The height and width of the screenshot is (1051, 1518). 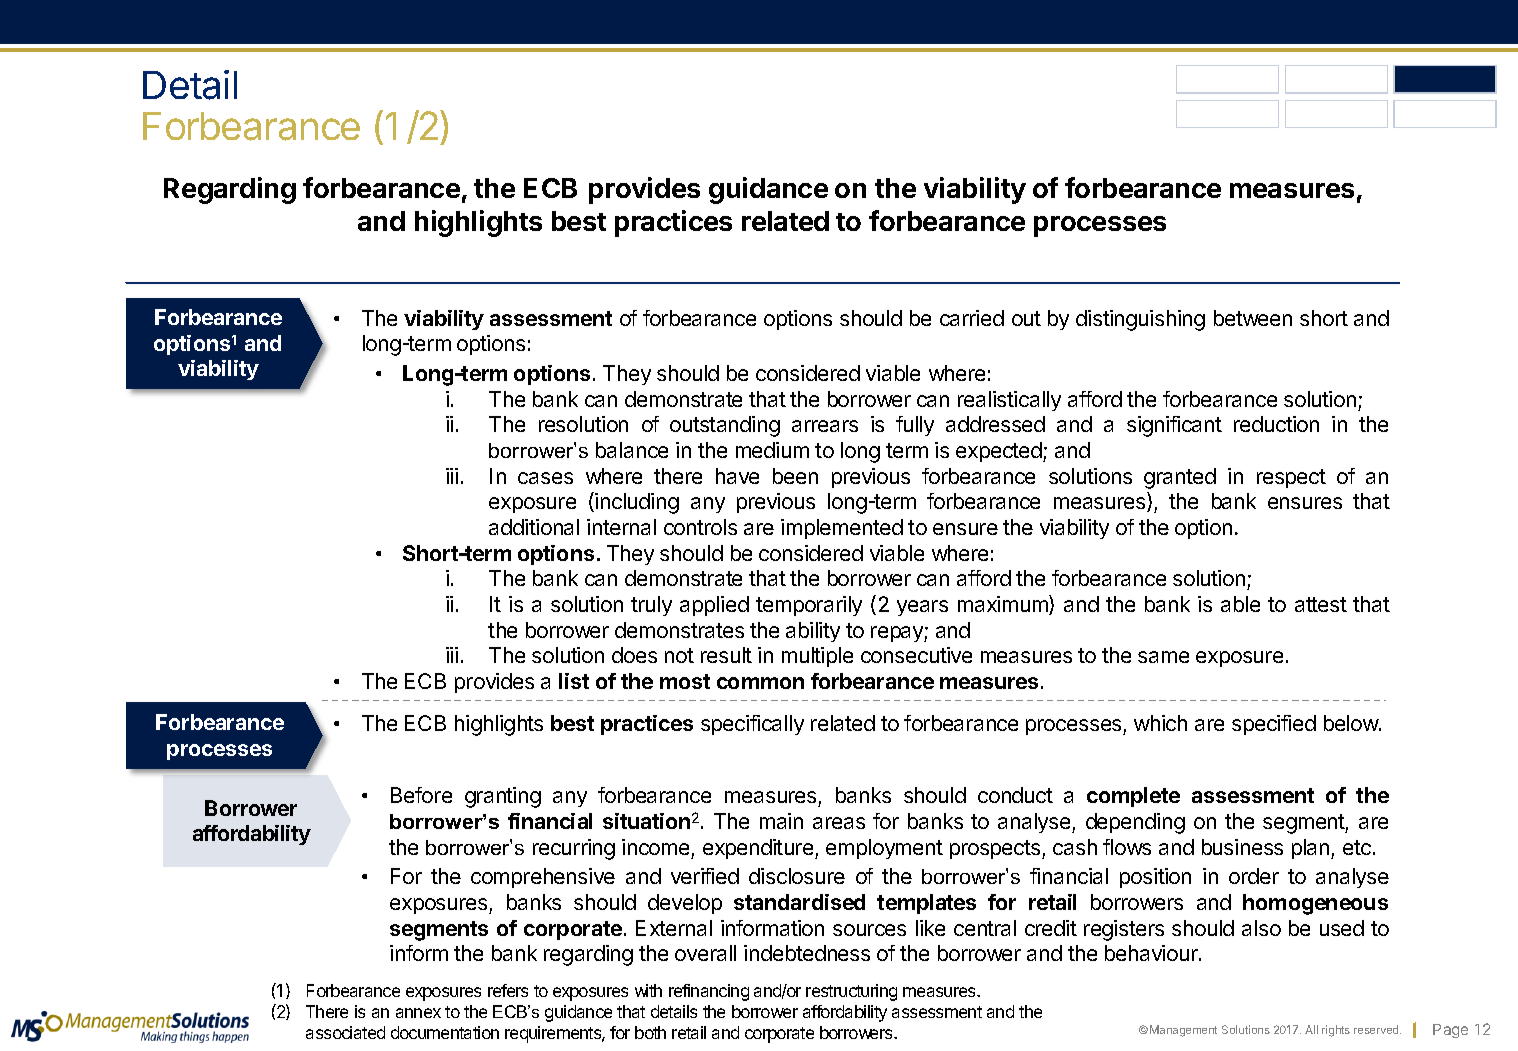 What do you see at coordinates (842, 529) in the screenshot?
I see `implemented` at bounding box center [842, 529].
